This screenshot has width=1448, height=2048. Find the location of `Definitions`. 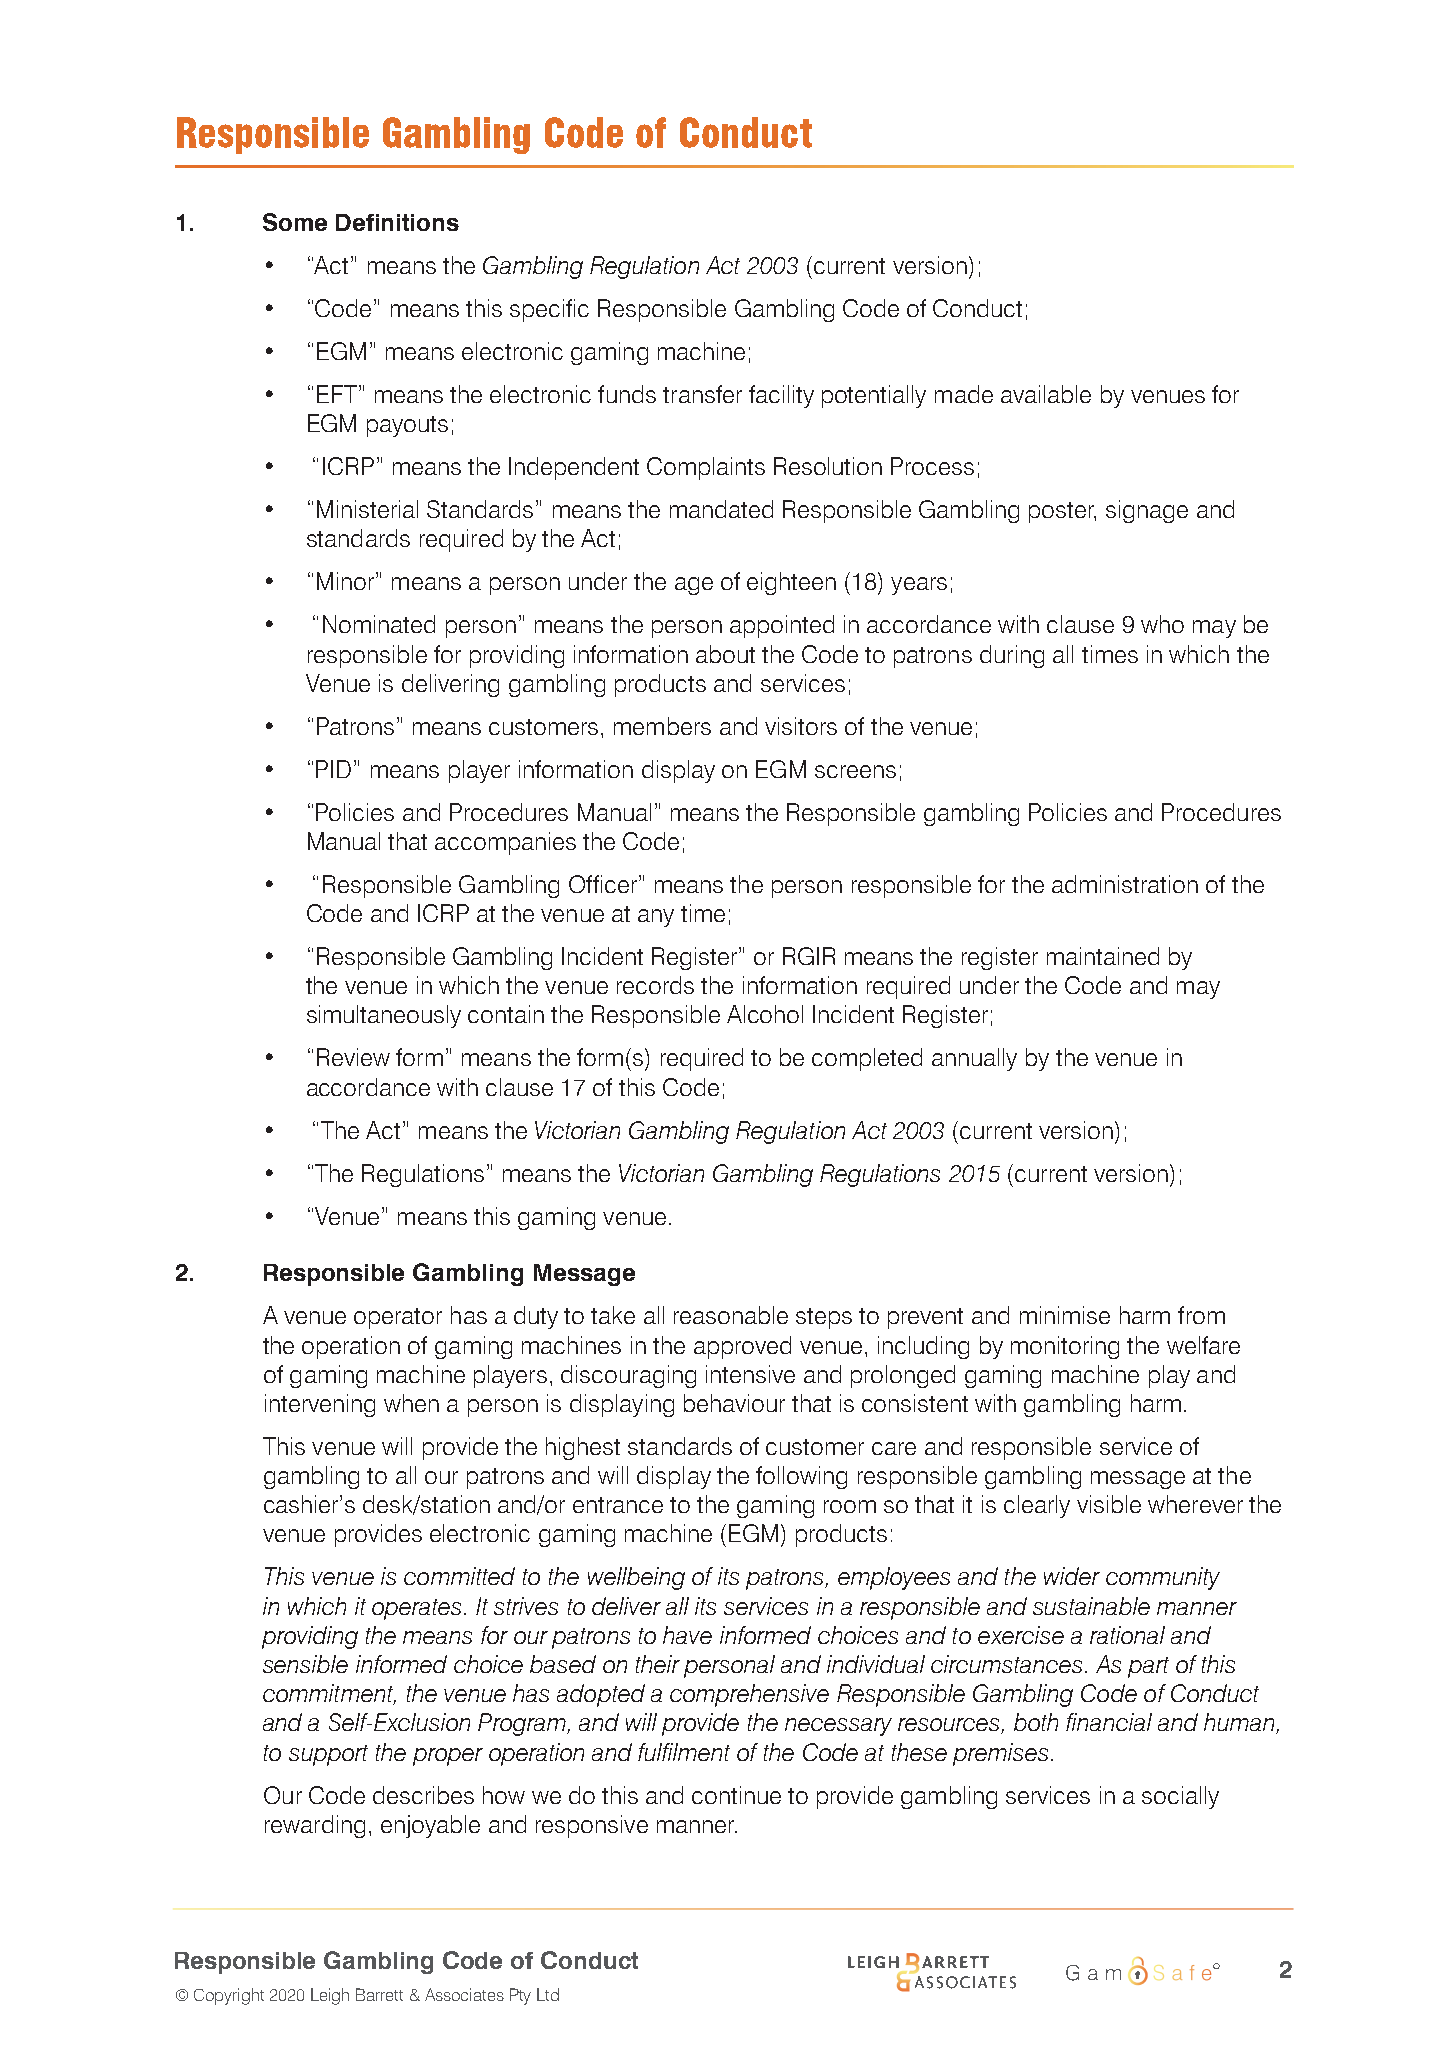

Definitions is located at coordinates (397, 222).
